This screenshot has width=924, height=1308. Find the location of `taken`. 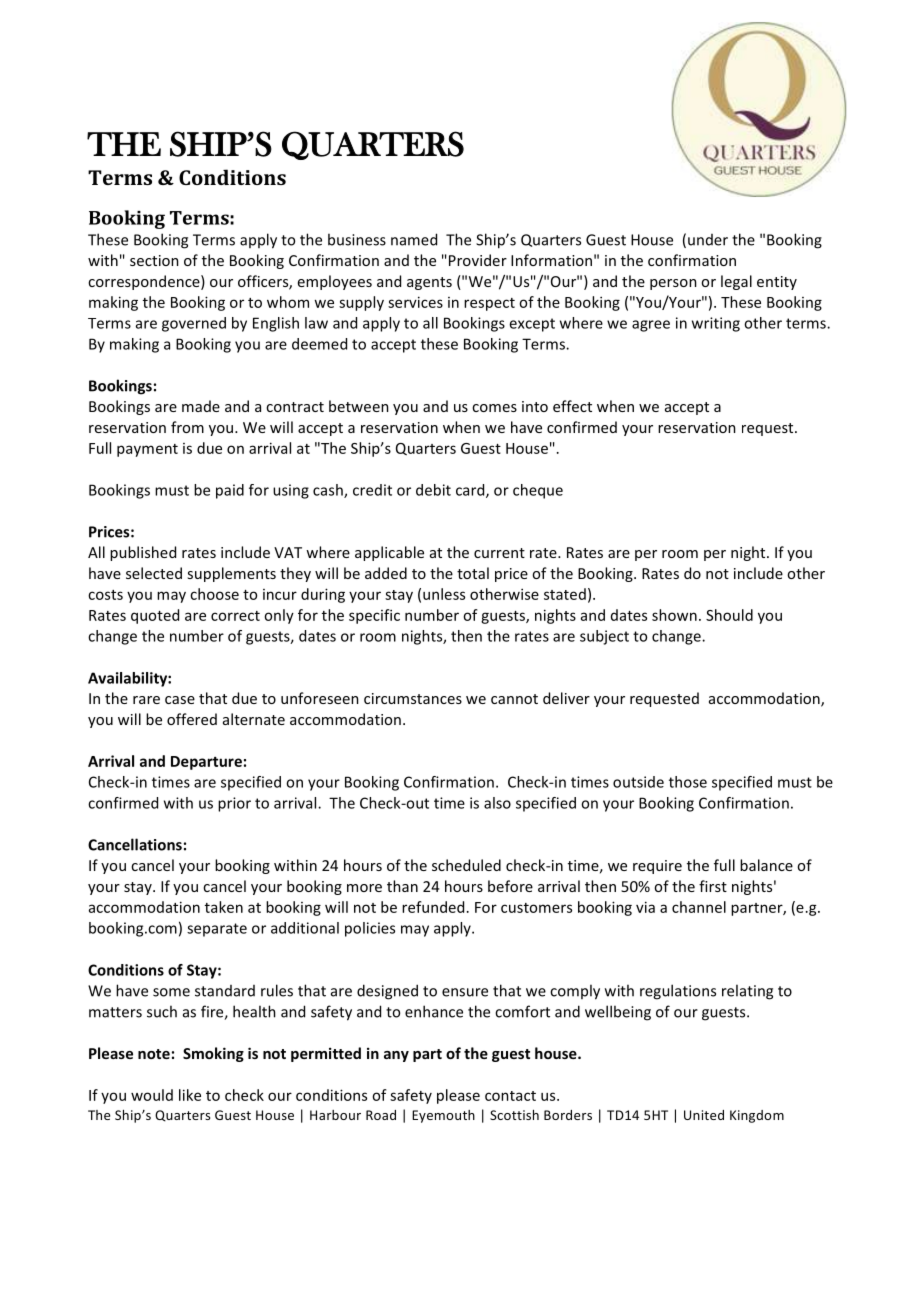

taken is located at coordinates (224, 907).
